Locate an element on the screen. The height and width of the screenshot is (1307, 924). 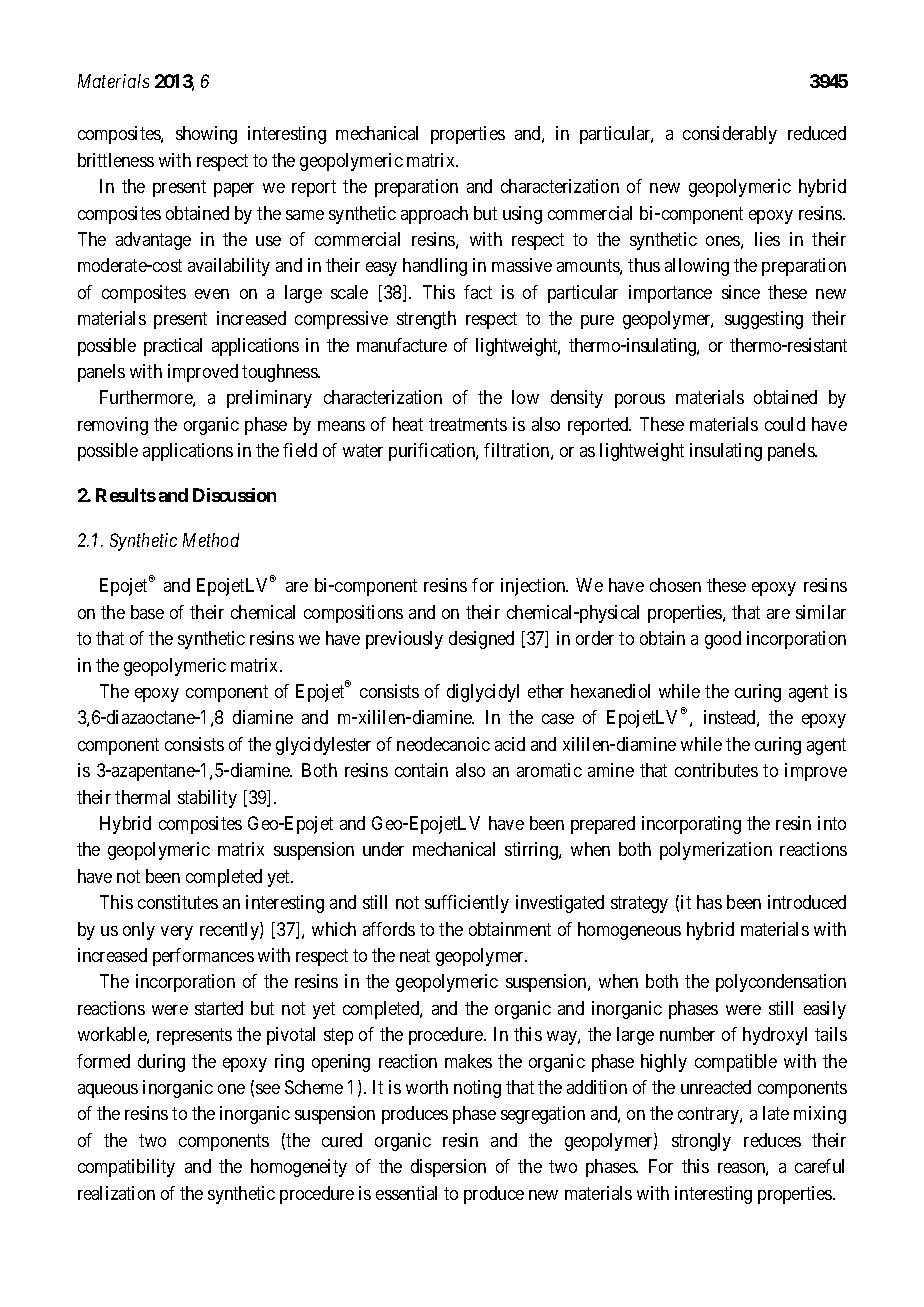
sufficiently is located at coordinates (467, 904).
